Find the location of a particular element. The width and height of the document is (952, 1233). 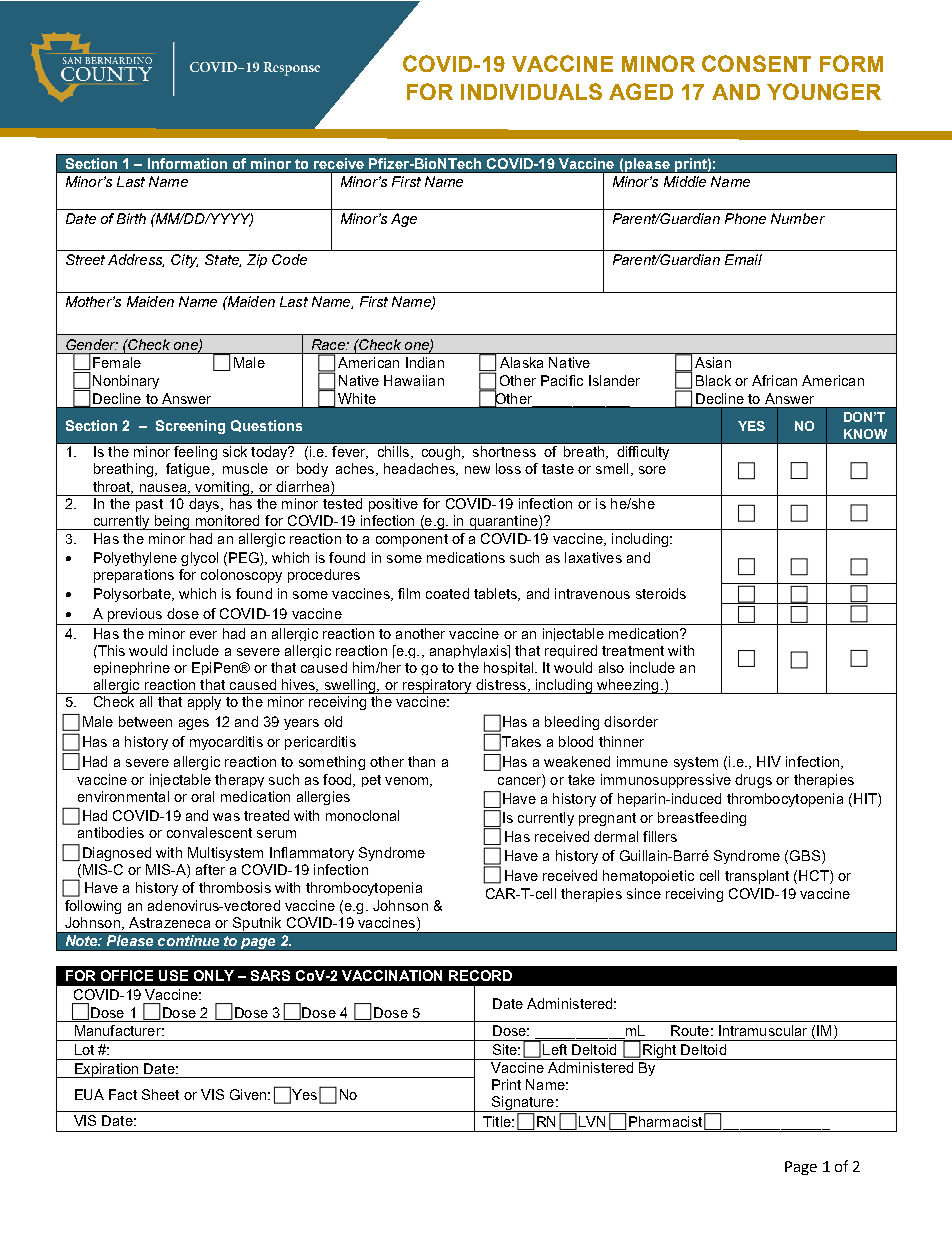

Alaska is located at coordinates (521, 362).
